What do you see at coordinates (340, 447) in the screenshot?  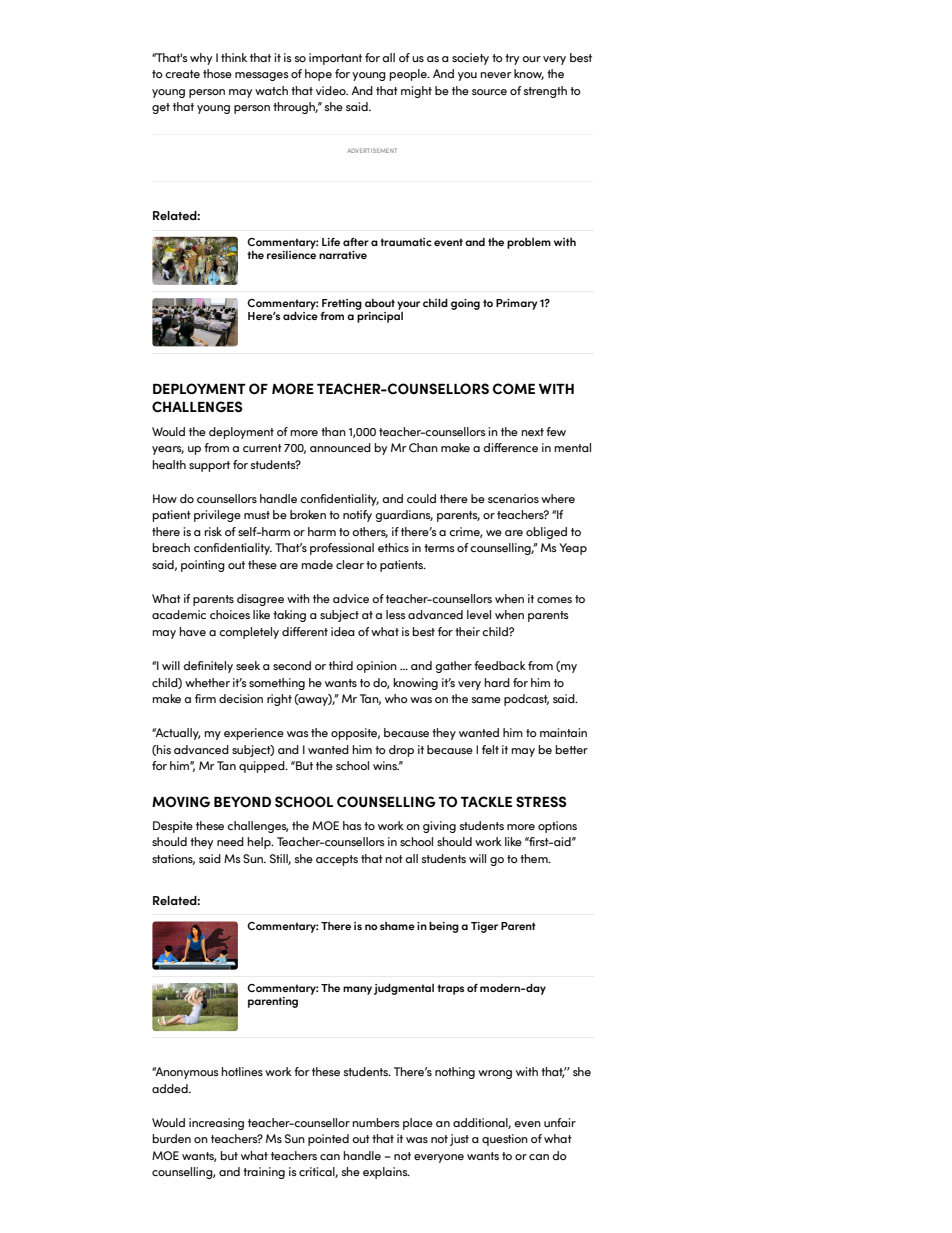 I see `announced` at bounding box center [340, 447].
